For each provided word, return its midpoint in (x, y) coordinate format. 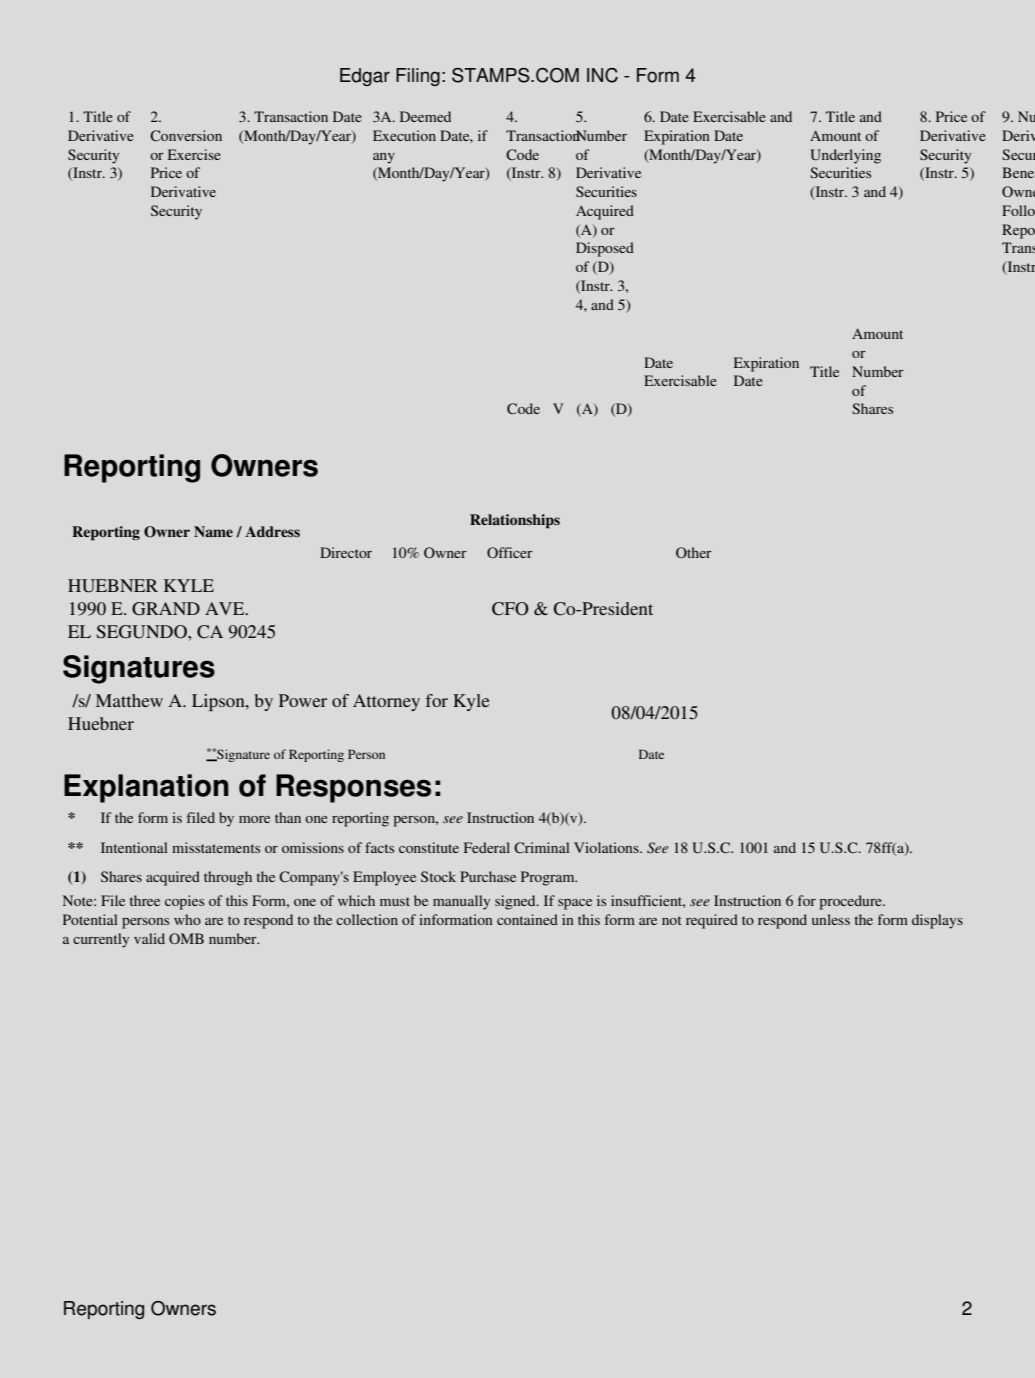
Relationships (515, 521)
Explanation (146, 788)
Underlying (845, 156)
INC (602, 75)
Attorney (386, 702)
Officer (510, 552)
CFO (510, 609)
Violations (607, 847)
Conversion (186, 135)
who (187, 919)
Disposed (605, 249)
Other (694, 552)
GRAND (166, 609)
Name (213, 531)
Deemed (425, 116)
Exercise (194, 154)
